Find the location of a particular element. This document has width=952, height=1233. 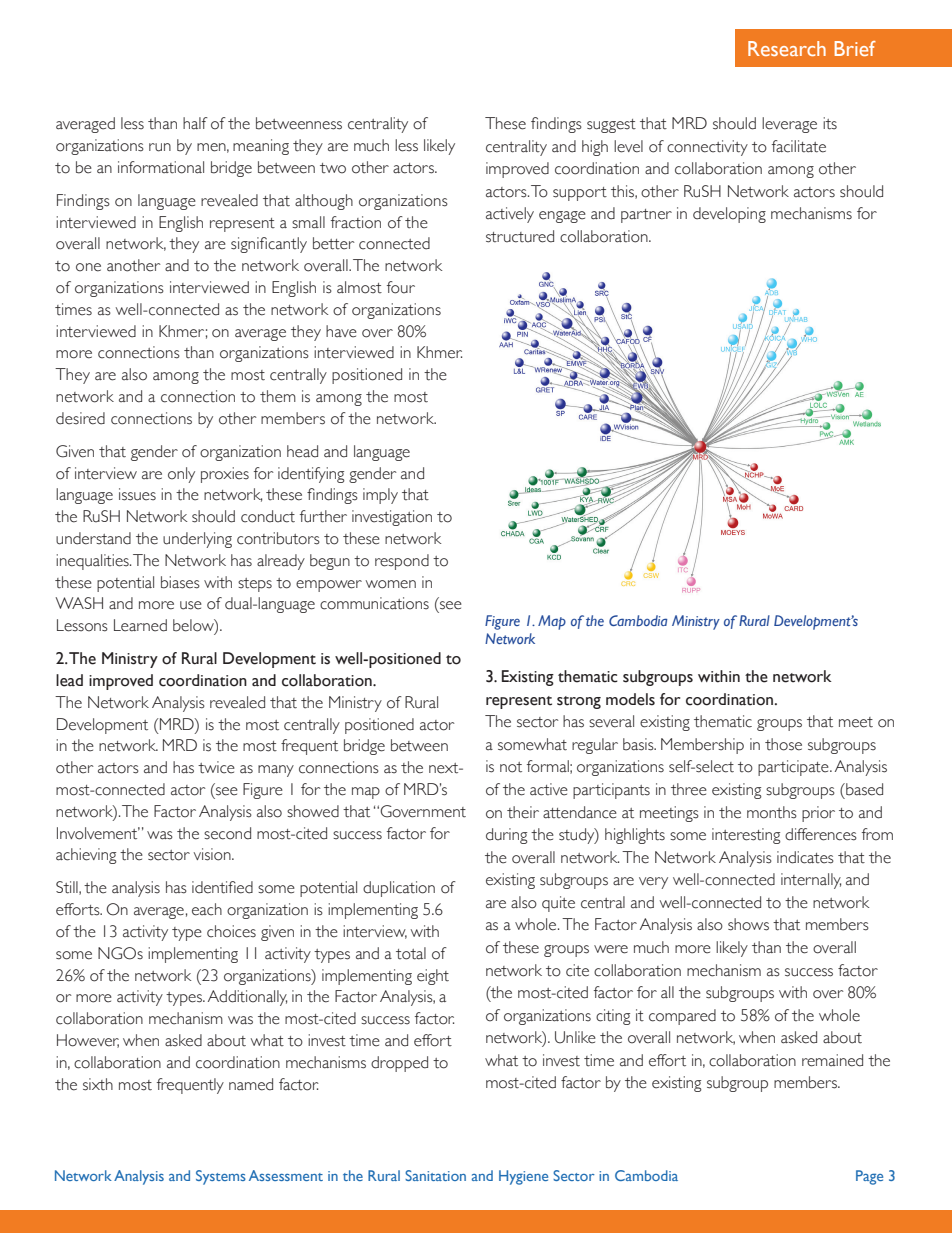

Research is located at coordinates (787, 48).
